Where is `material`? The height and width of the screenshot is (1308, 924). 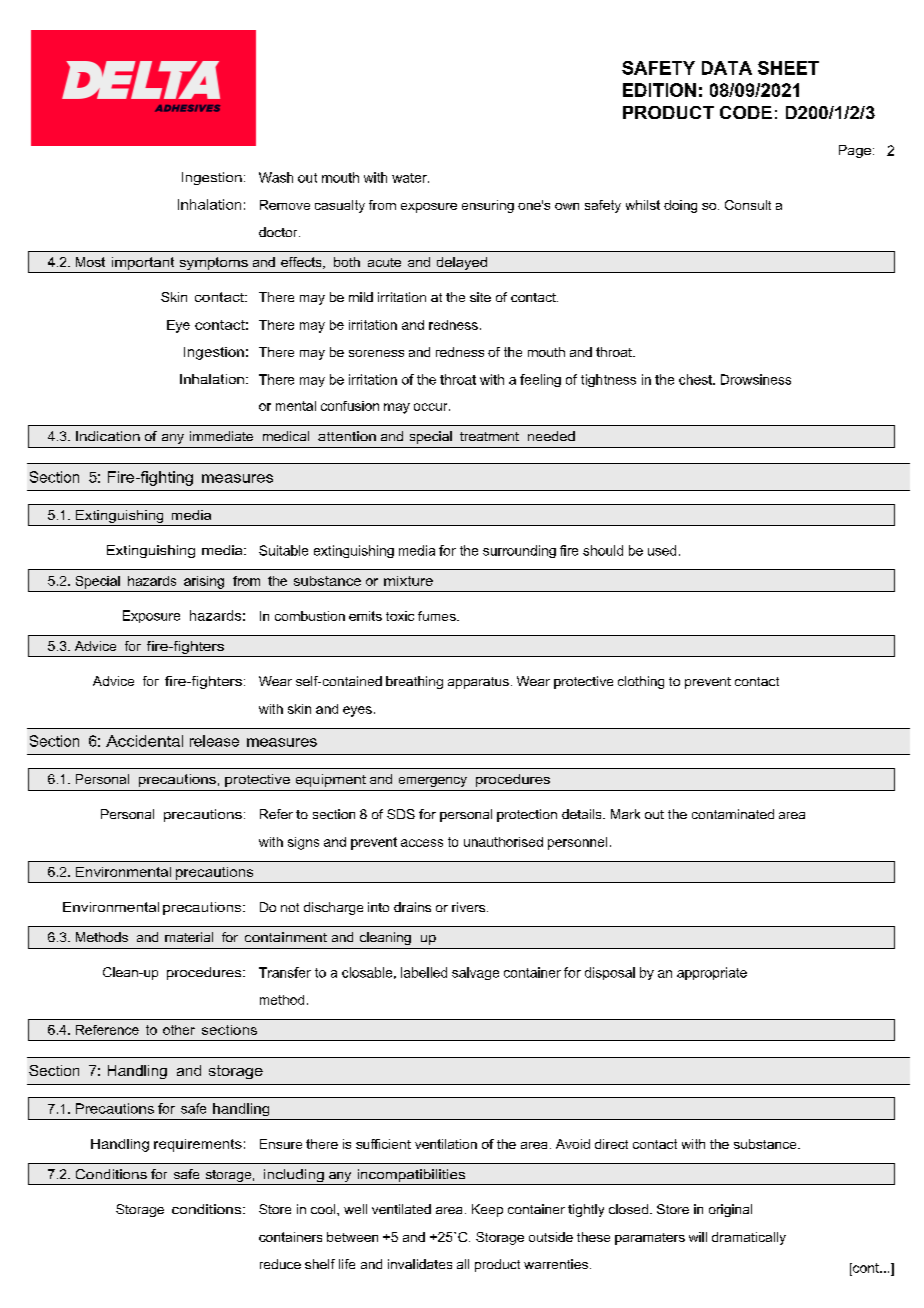 material is located at coordinates (189, 937).
